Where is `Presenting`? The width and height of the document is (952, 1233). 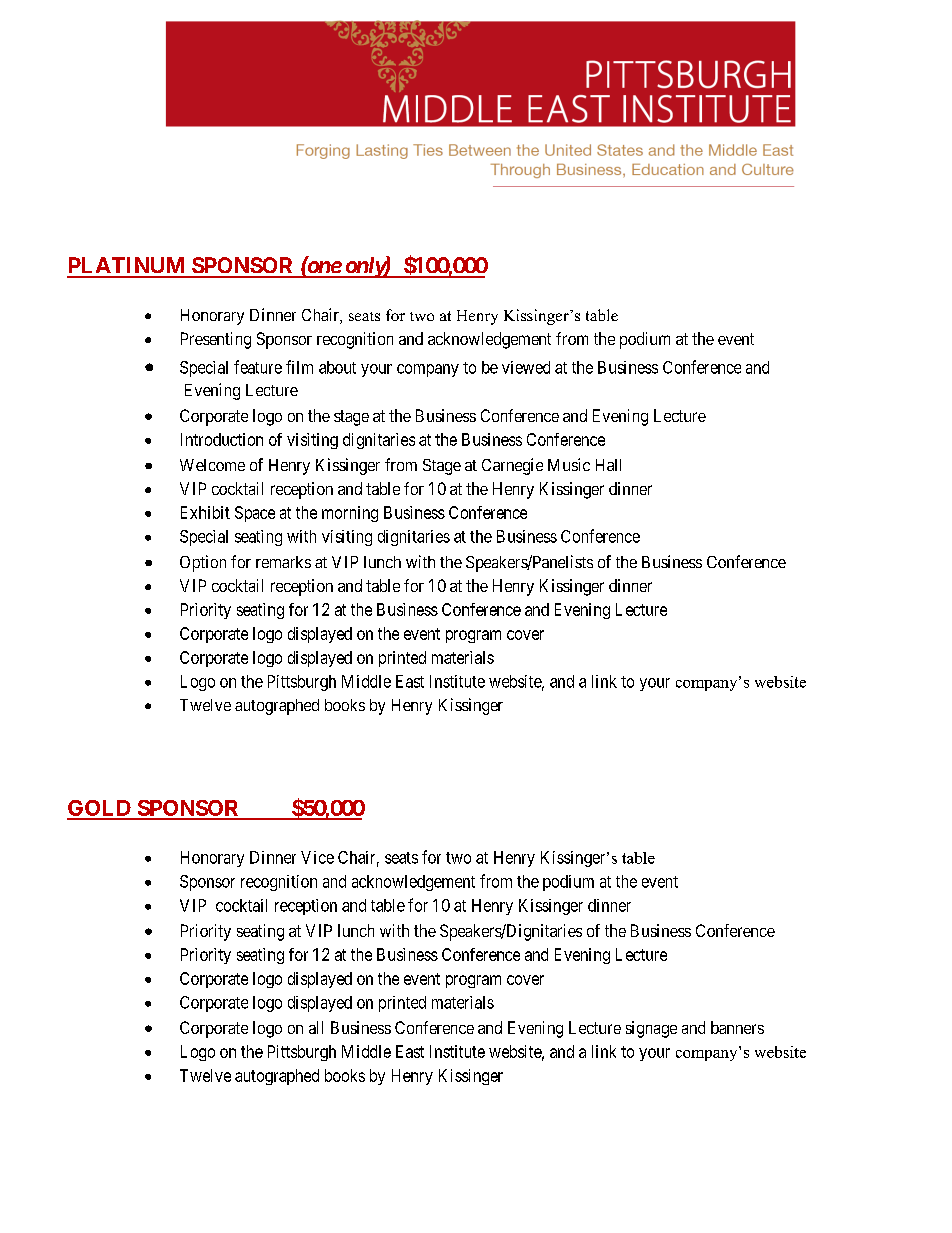
Presenting is located at coordinates (216, 340).
